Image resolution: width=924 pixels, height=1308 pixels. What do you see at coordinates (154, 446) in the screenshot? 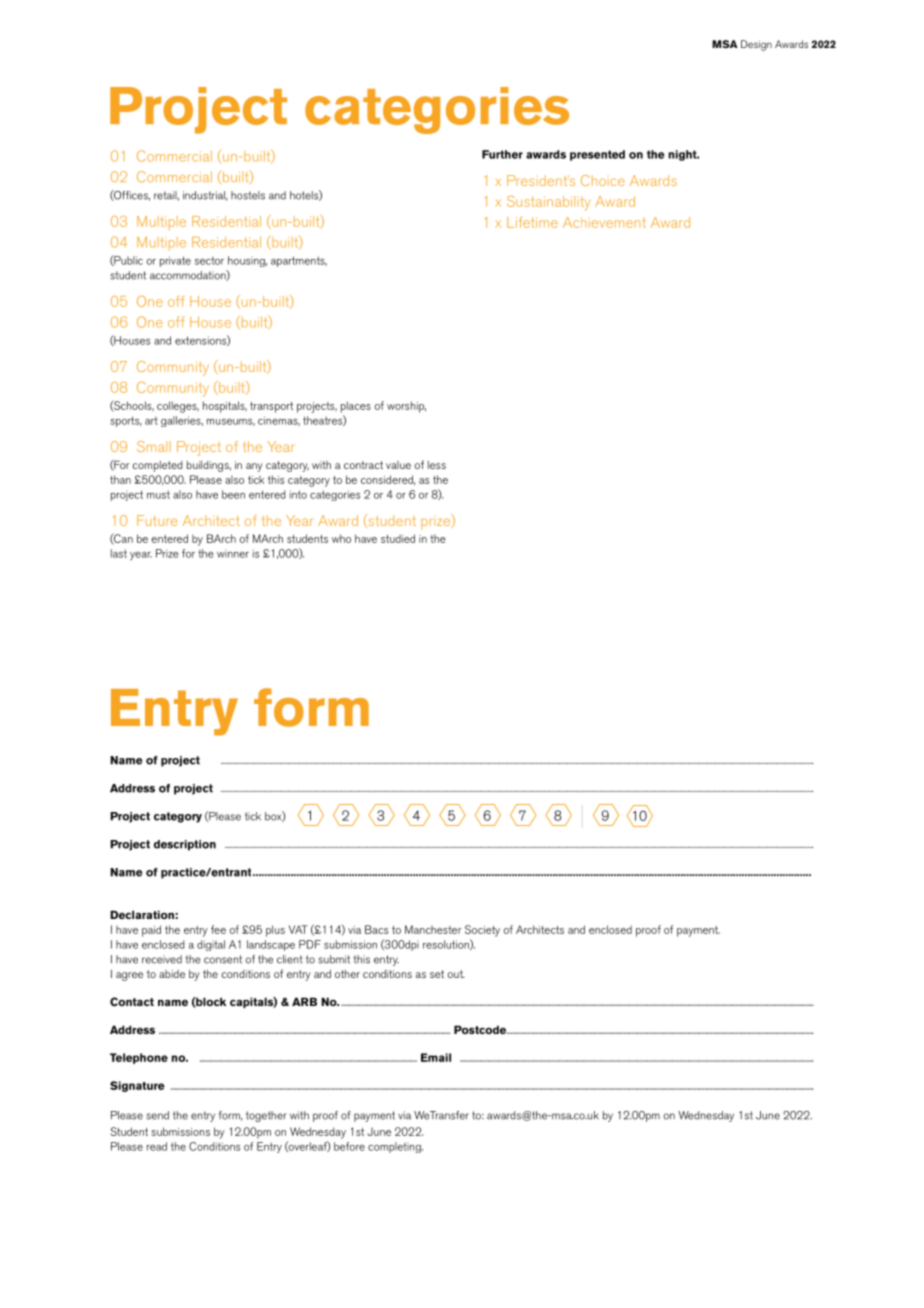
I see `Small` at bounding box center [154, 446].
